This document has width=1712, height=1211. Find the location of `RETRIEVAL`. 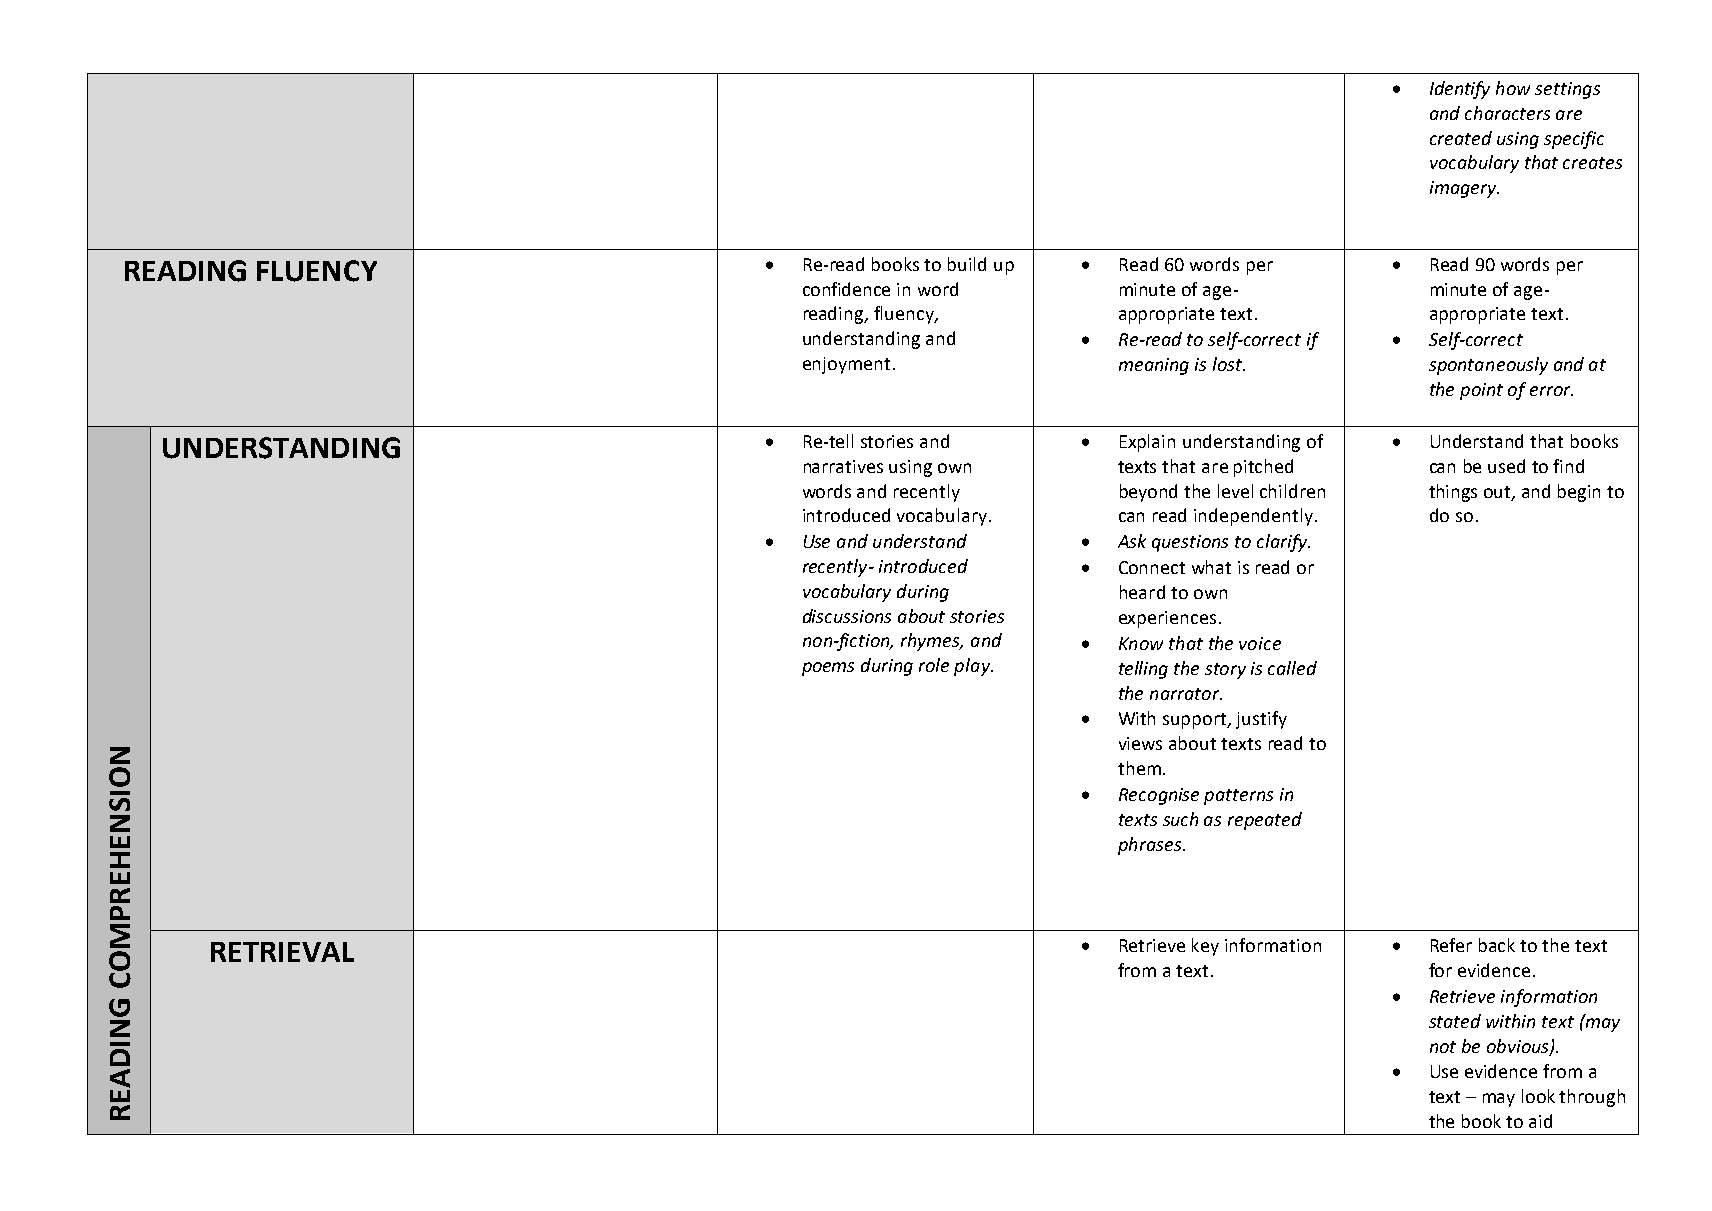

RETRIEVAL is located at coordinates (282, 952).
